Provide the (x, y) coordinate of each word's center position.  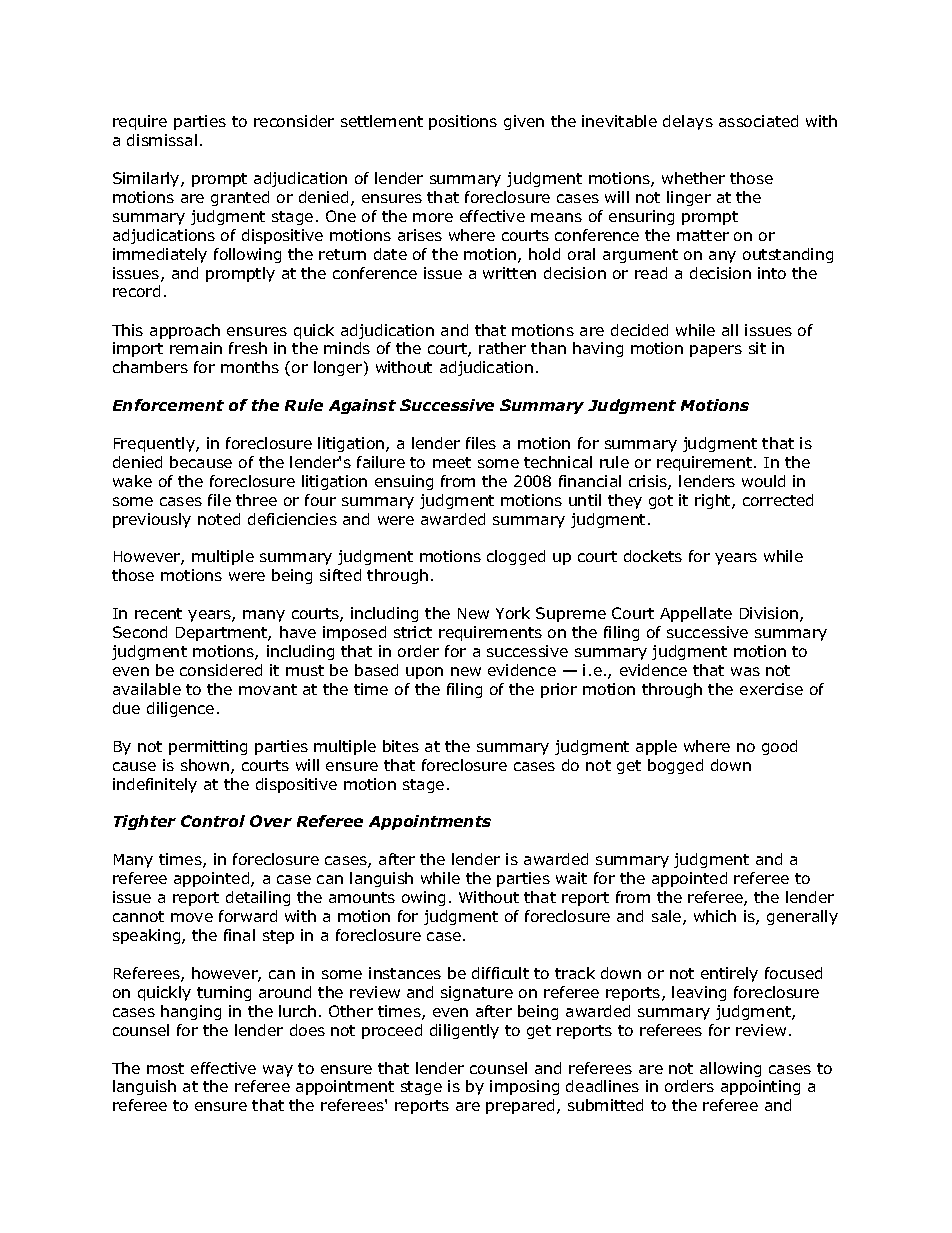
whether (693, 178)
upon (424, 673)
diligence (180, 709)
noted (219, 519)
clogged (516, 557)
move (192, 917)
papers (716, 351)
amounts (362, 897)
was (745, 671)
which (715, 916)
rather (502, 348)
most (165, 1068)
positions (463, 122)
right (714, 501)
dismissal (162, 140)
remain (196, 348)
